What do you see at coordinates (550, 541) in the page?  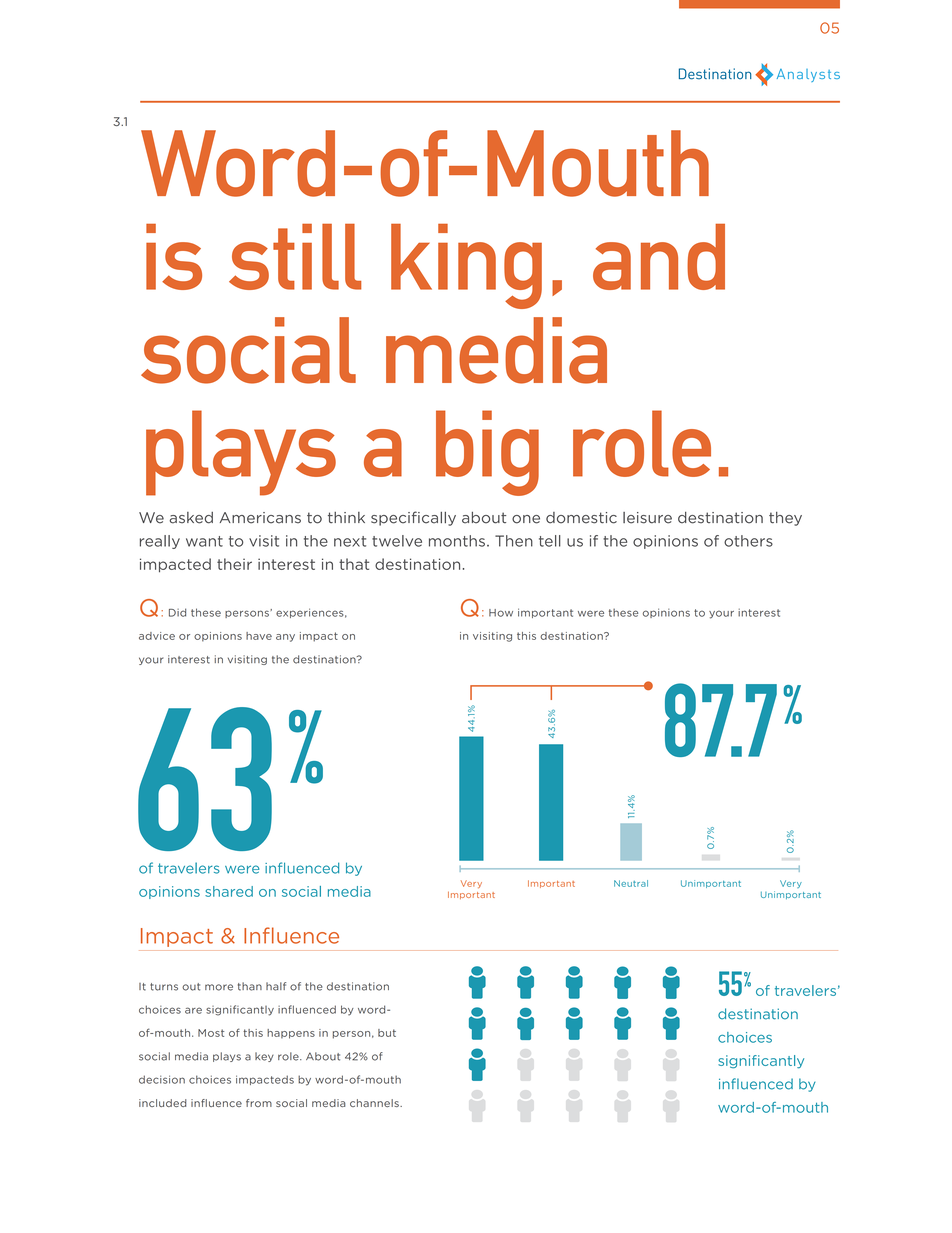 I see `tell` at bounding box center [550, 541].
